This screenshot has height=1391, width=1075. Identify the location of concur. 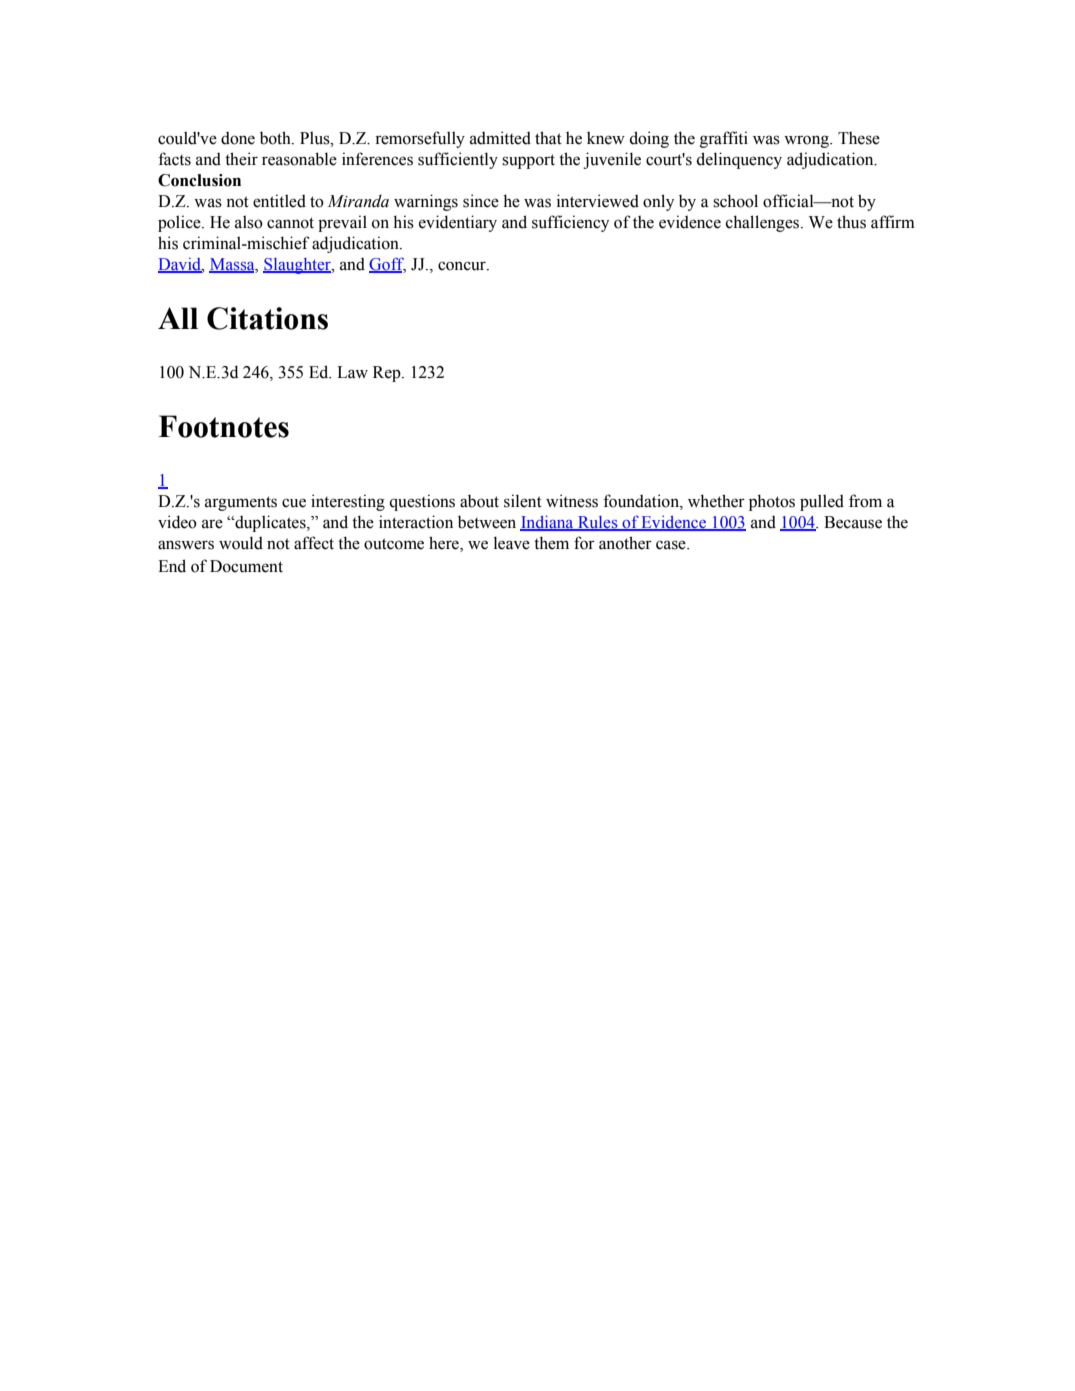
(463, 266).
